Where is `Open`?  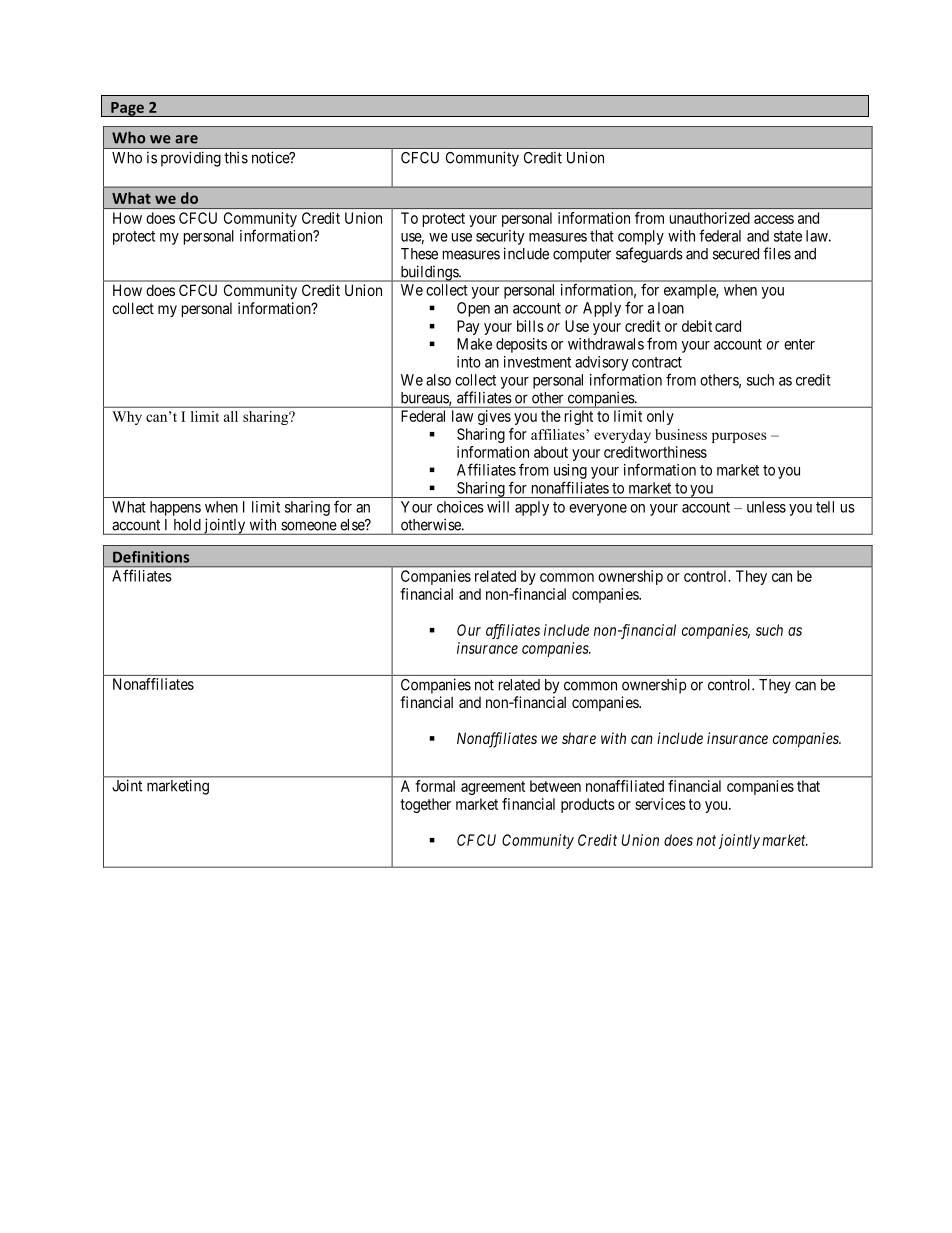
Open is located at coordinates (473, 309).
